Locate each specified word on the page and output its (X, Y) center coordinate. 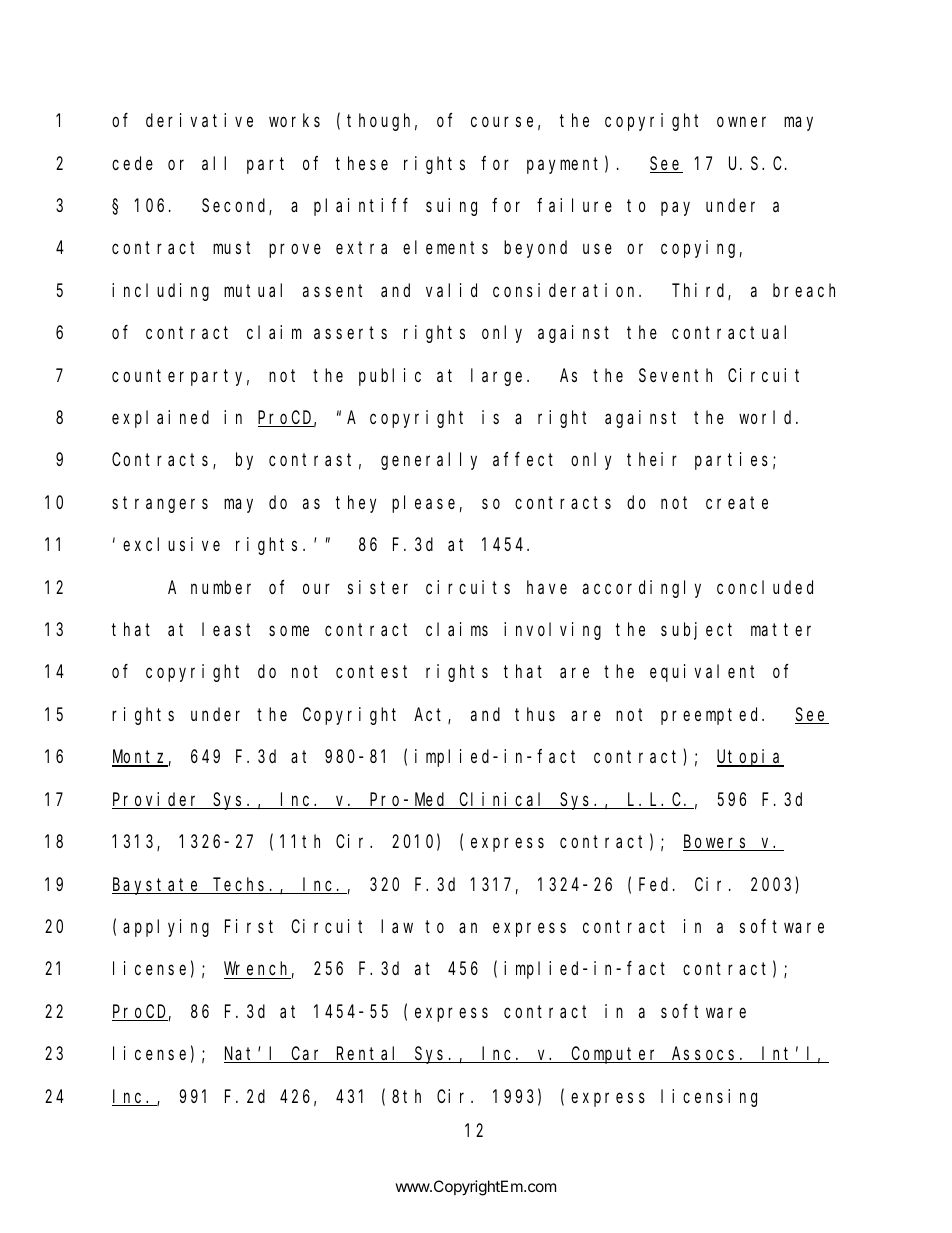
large (499, 377)
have (547, 587)
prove (295, 251)
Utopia (750, 758)
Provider (157, 800)
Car (308, 1055)
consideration (566, 290)
